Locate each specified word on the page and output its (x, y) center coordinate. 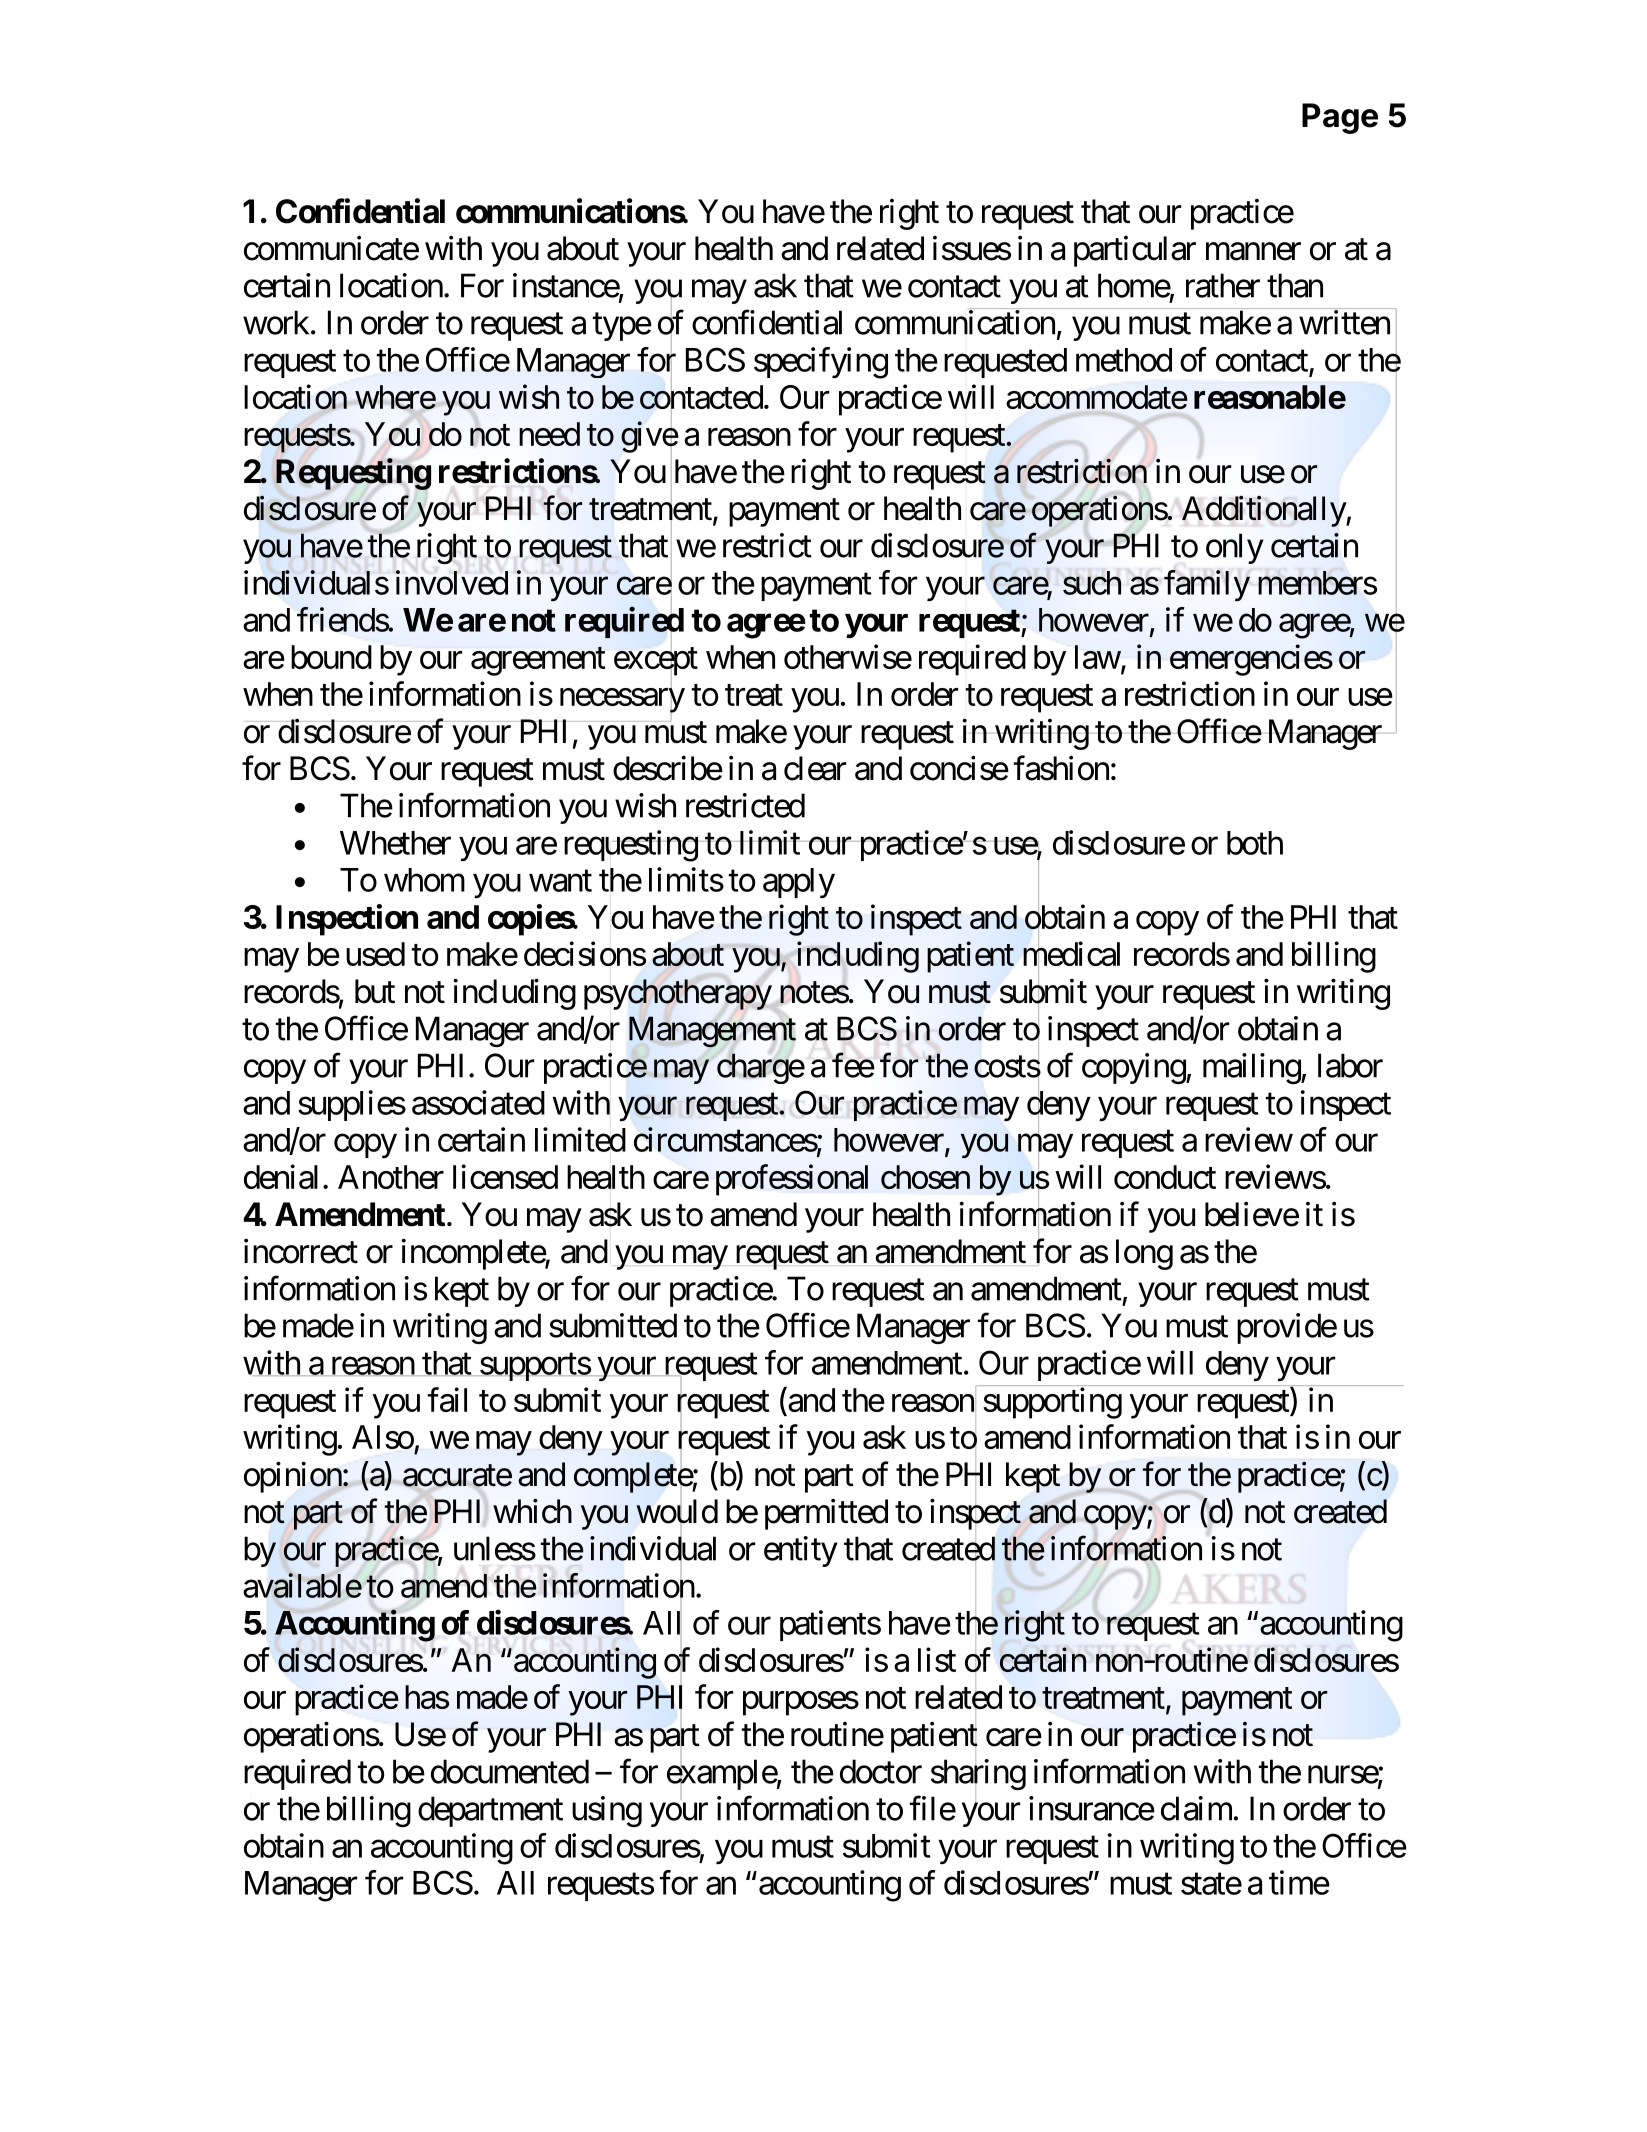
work (276, 322)
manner (1253, 252)
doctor (881, 1771)
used (375, 954)
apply (799, 883)
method (1124, 360)
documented (510, 1771)
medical (1071, 955)
